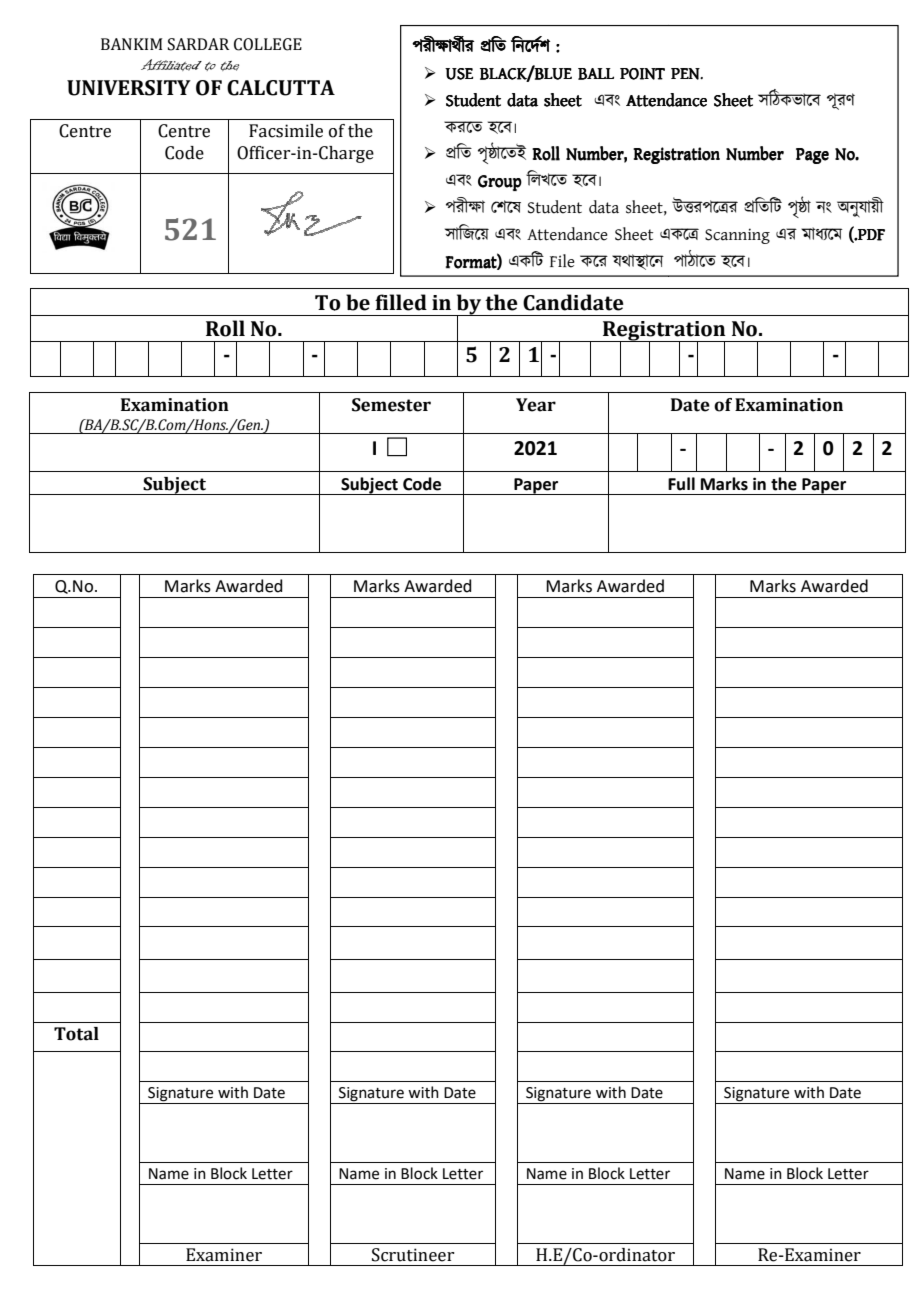 Image resolution: width=924 pixels, height=1308 pixels. What do you see at coordinates (536, 405) in the screenshot?
I see `Year` at bounding box center [536, 405].
